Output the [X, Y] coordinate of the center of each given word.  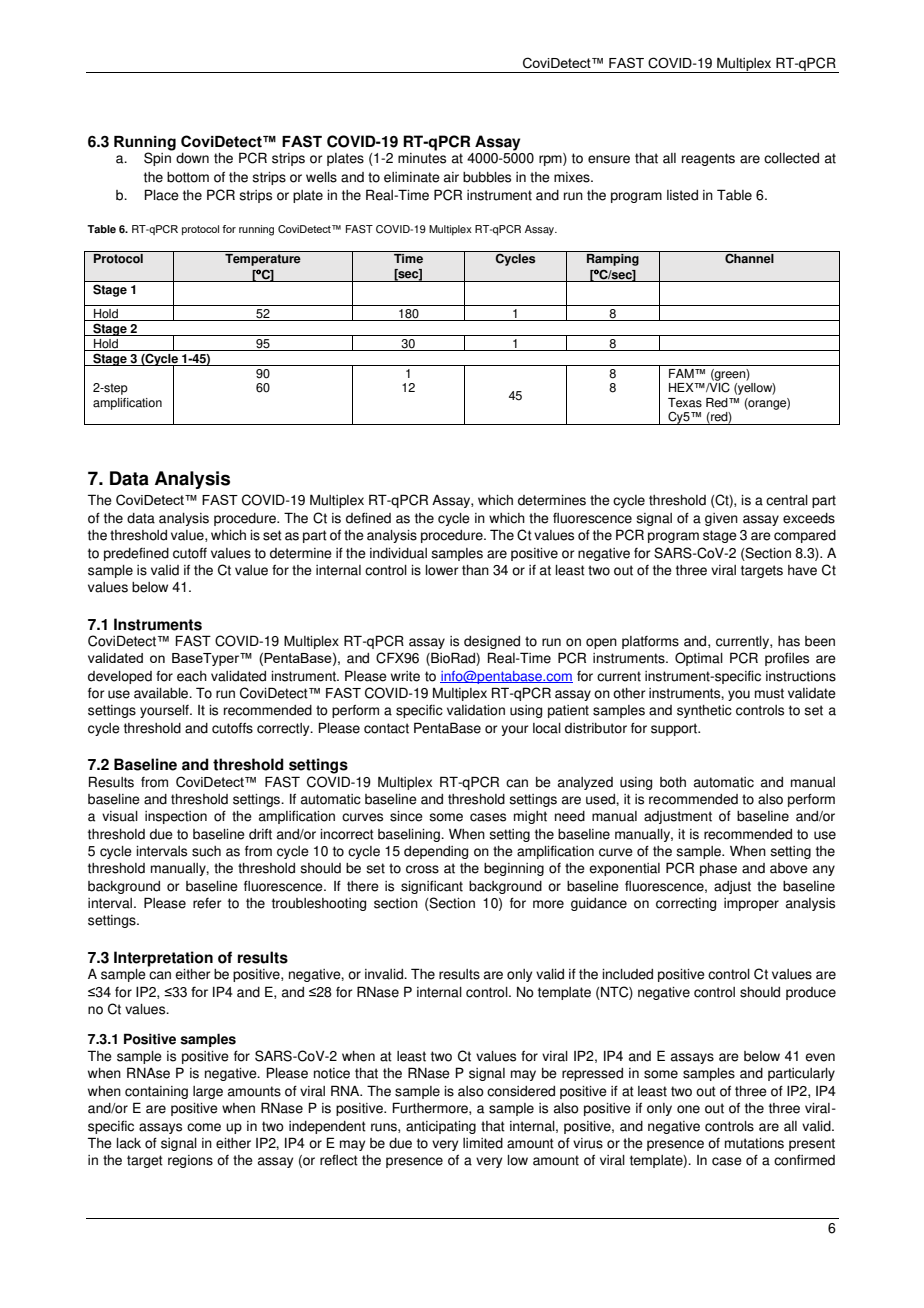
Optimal [699, 659]
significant [432, 887]
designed [492, 642]
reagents [708, 159]
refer [207, 903]
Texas [685, 403]
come [204, 1127]
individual [398, 553]
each [192, 676]
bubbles [487, 177]
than [475, 570]
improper [751, 904]
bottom [188, 177]
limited [483, 1143]
